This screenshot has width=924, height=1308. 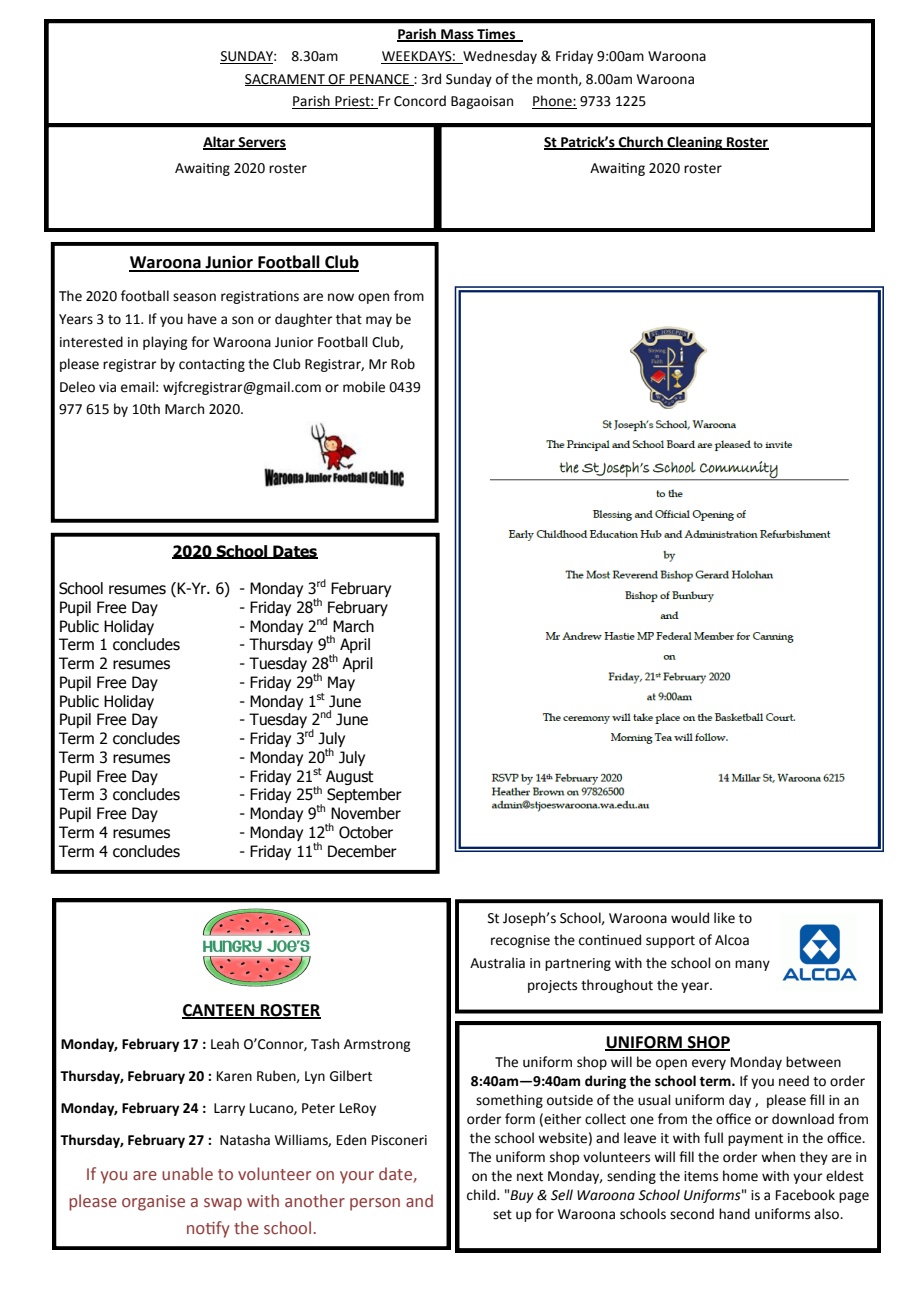 I want to click on Rob, so click(x=403, y=364).
